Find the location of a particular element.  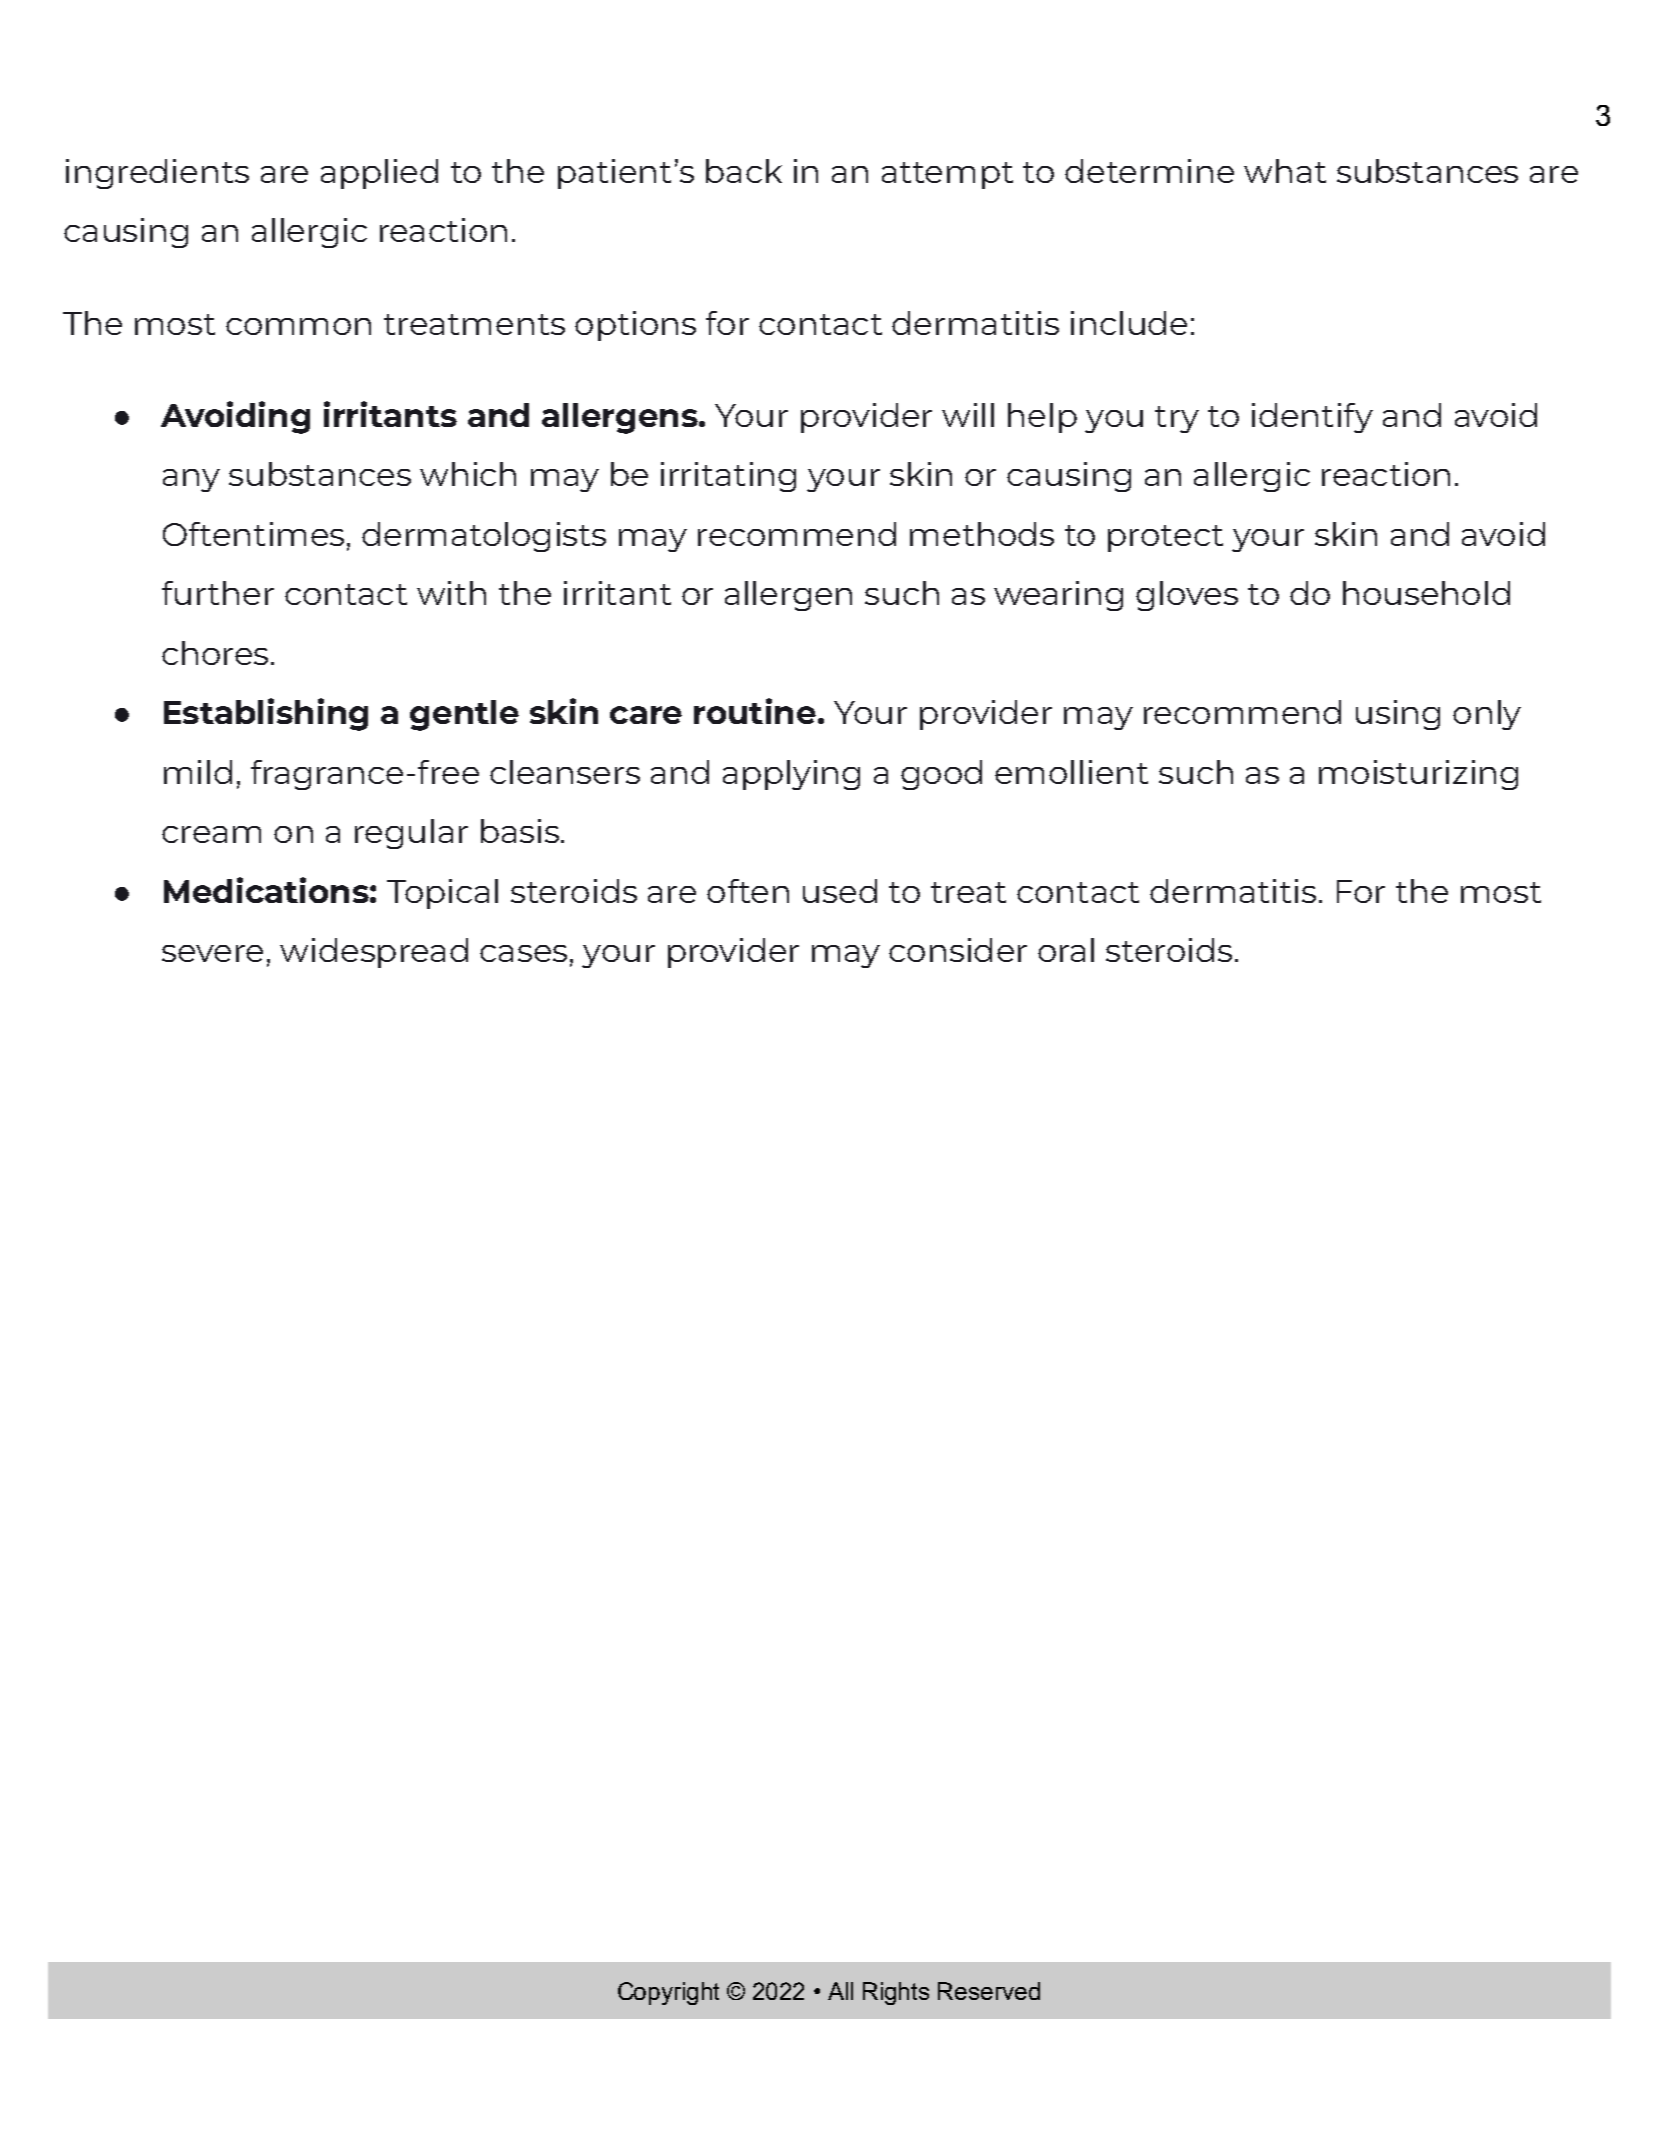

Rights is located at coordinates (896, 1993).
